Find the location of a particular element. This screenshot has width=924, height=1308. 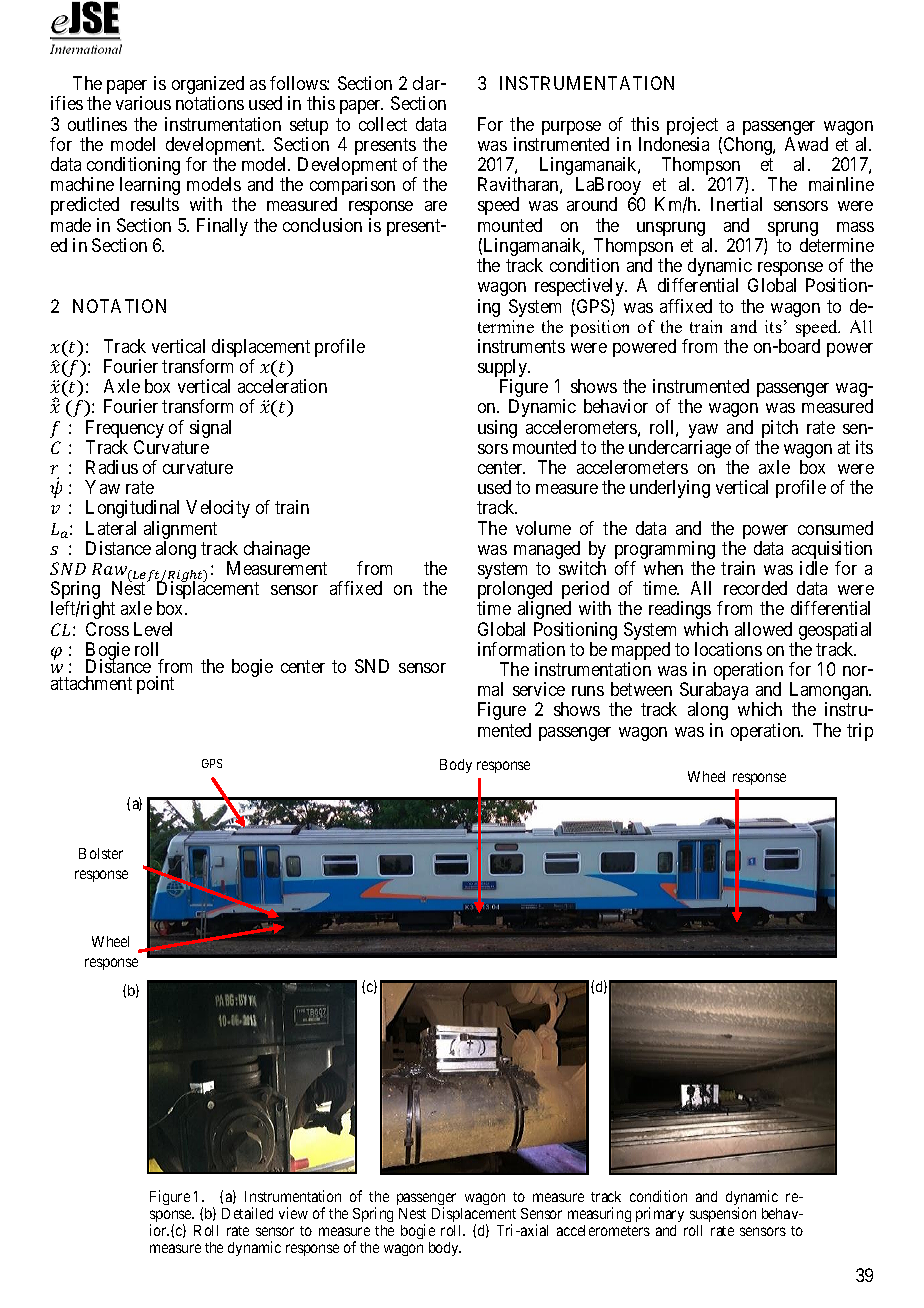

various is located at coordinates (143, 103).
